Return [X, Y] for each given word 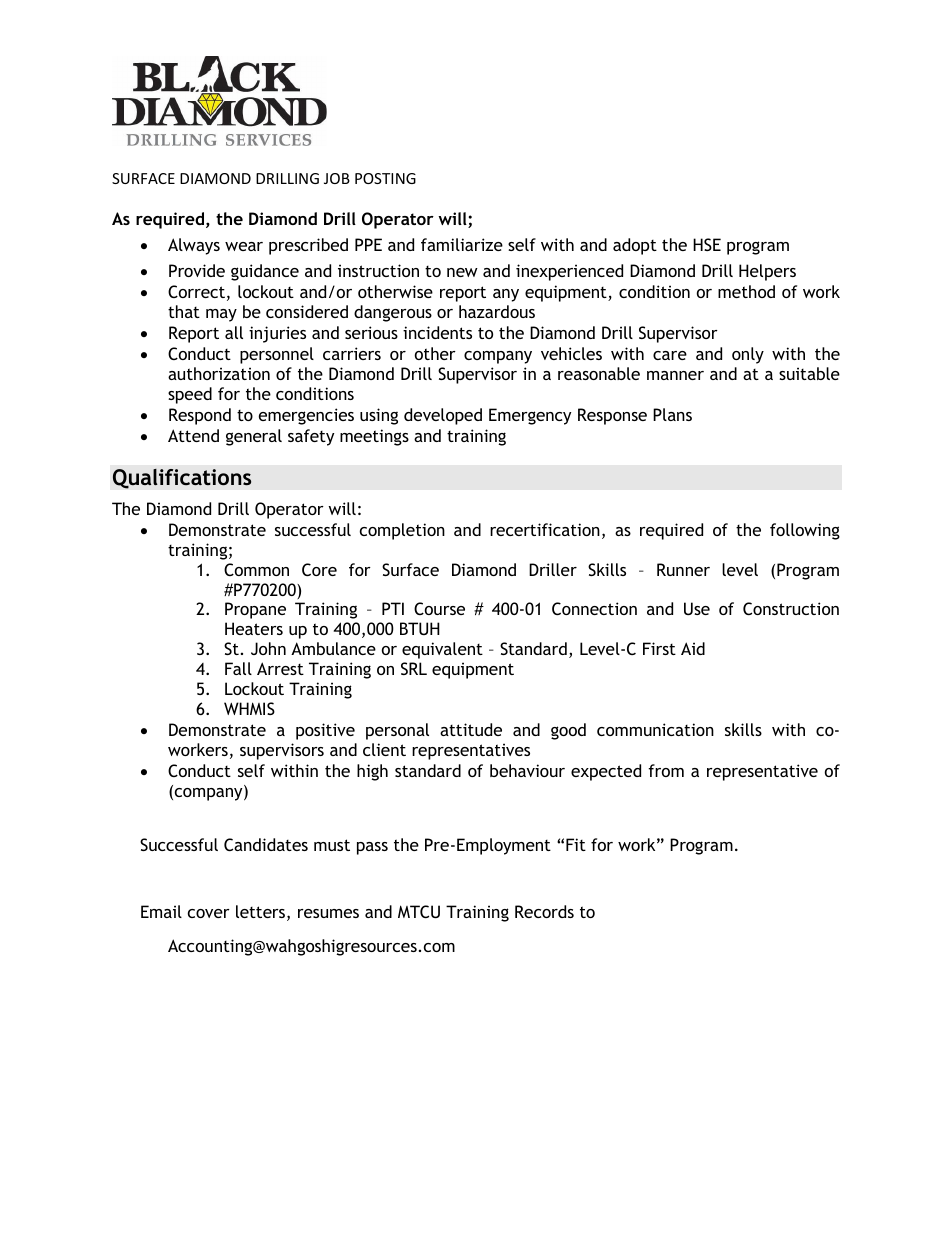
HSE [707, 244]
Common [256, 569]
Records [544, 911]
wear [244, 246]
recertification [545, 529]
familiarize [462, 244]
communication [655, 729]
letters [260, 911]
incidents [437, 332]
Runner [683, 569]
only [748, 355]
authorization [219, 373]
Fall [238, 668]
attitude [471, 729]
